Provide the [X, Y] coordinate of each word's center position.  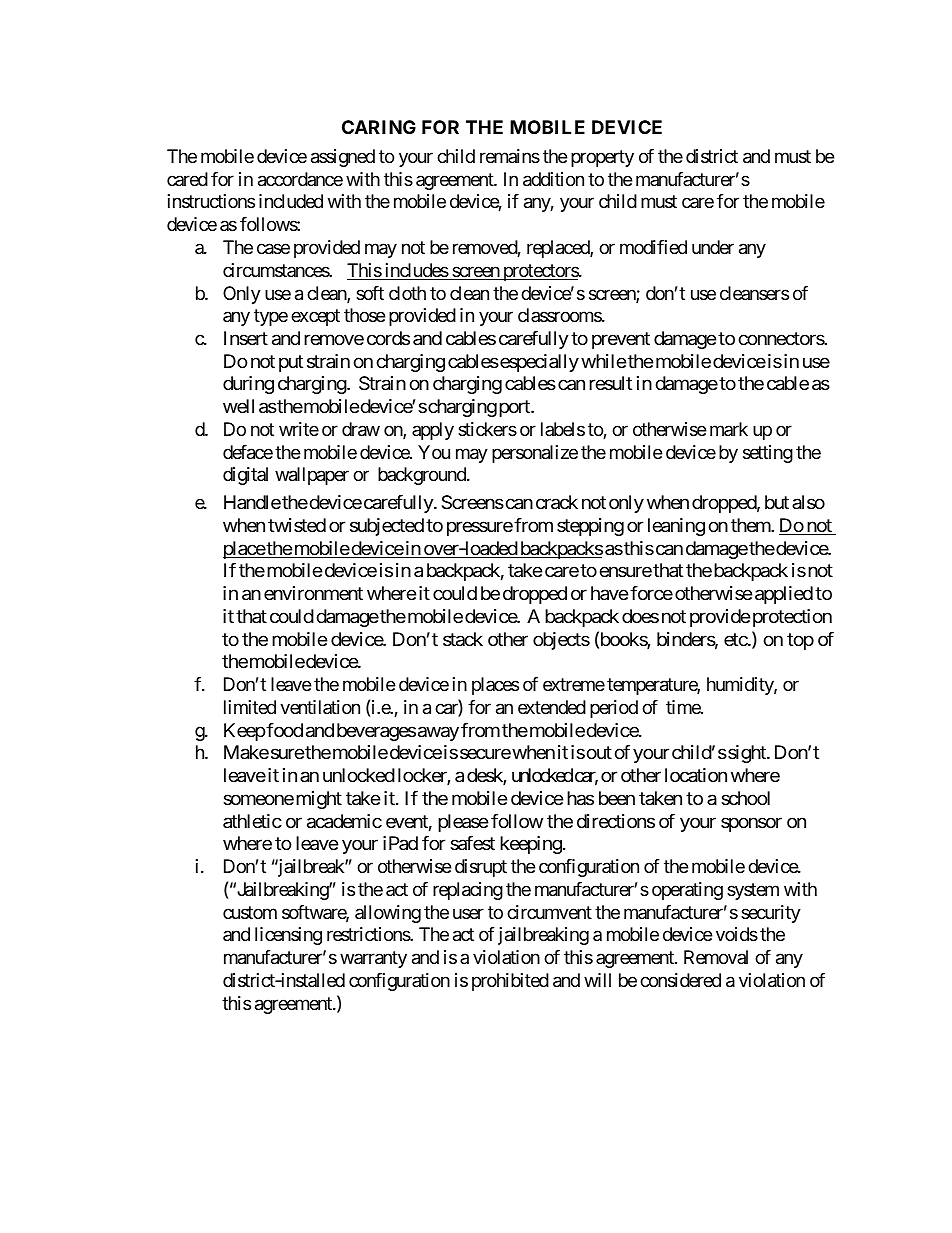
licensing [288, 936]
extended [552, 707]
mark [729, 429]
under [713, 247]
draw [361, 429]
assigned [343, 158]
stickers [487, 429]
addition [553, 179]
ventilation [320, 707]
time [684, 707]
